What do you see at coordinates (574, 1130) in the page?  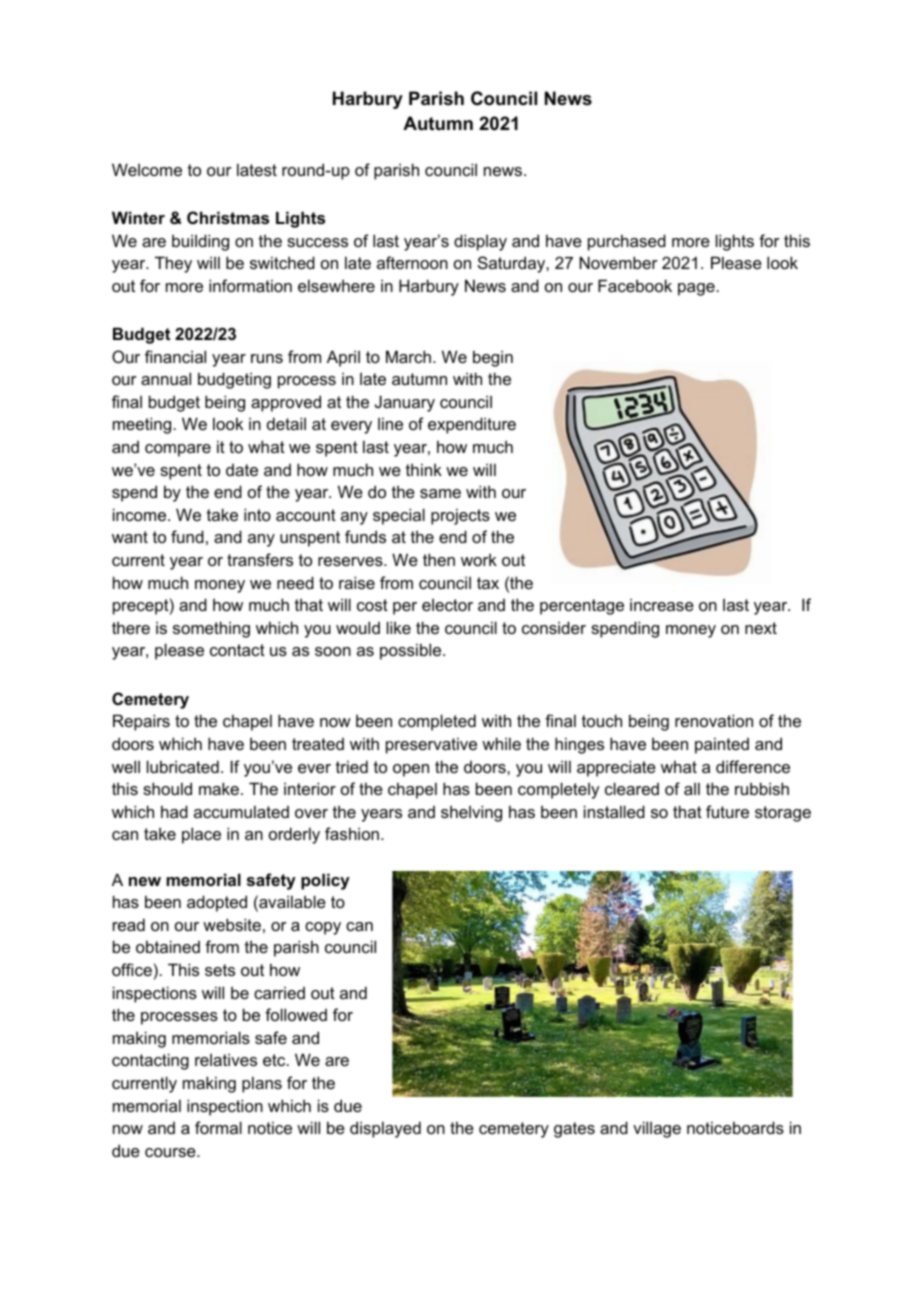 I see `gates` at bounding box center [574, 1130].
